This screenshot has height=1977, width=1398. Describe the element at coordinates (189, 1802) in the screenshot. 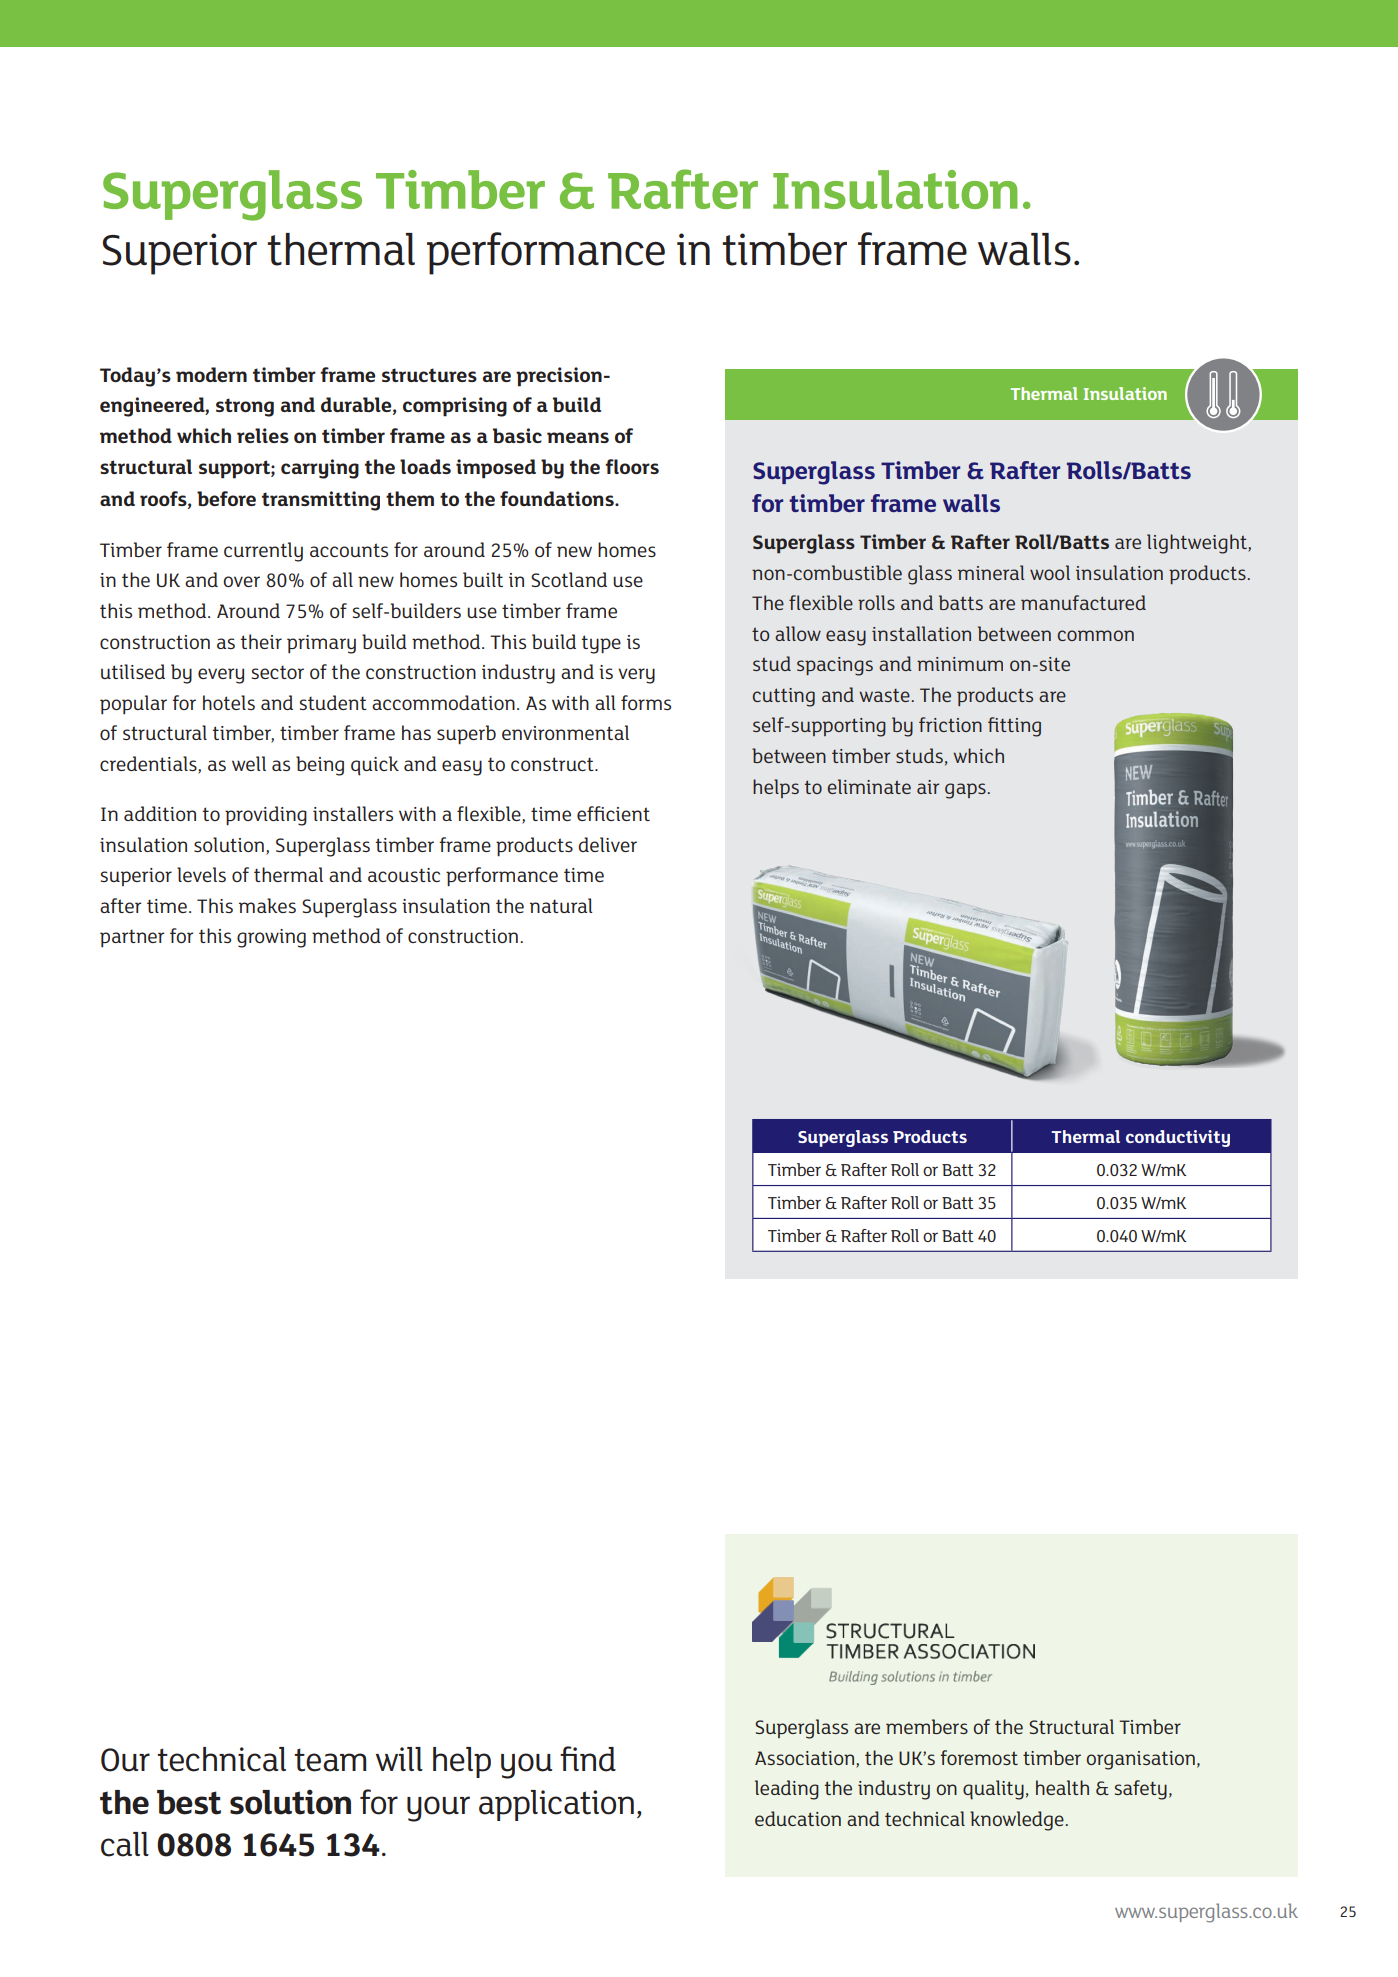

I see `best` at that location.
